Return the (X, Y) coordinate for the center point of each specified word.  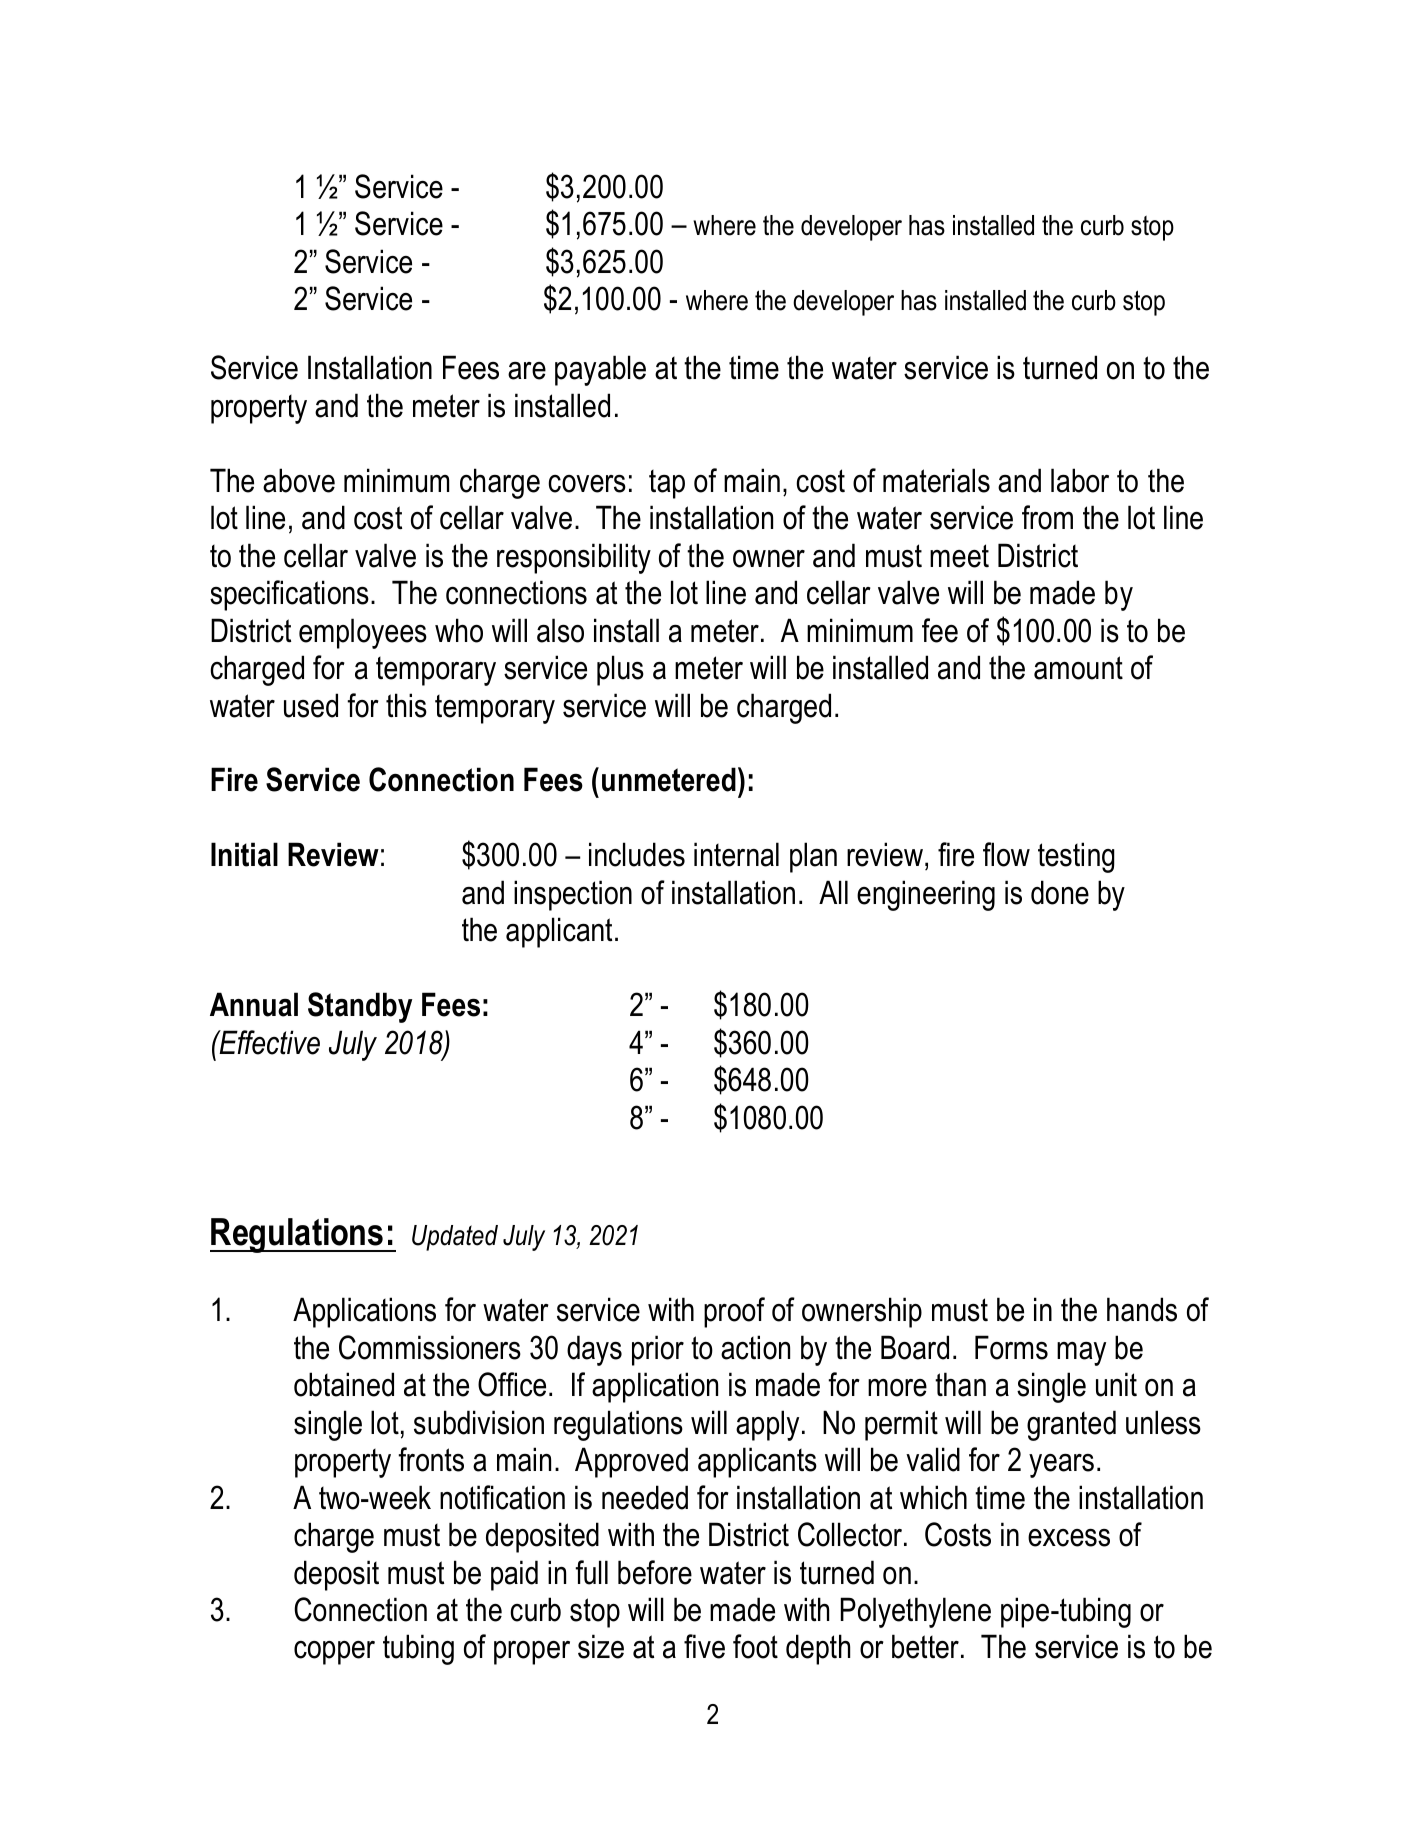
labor (1080, 480)
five (704, 1646)
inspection (573, 895)
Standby (360, 1007)
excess (1069, 1538)
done (1060, 892)
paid (514, 1575)
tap (667, 484)
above (299, 480)
